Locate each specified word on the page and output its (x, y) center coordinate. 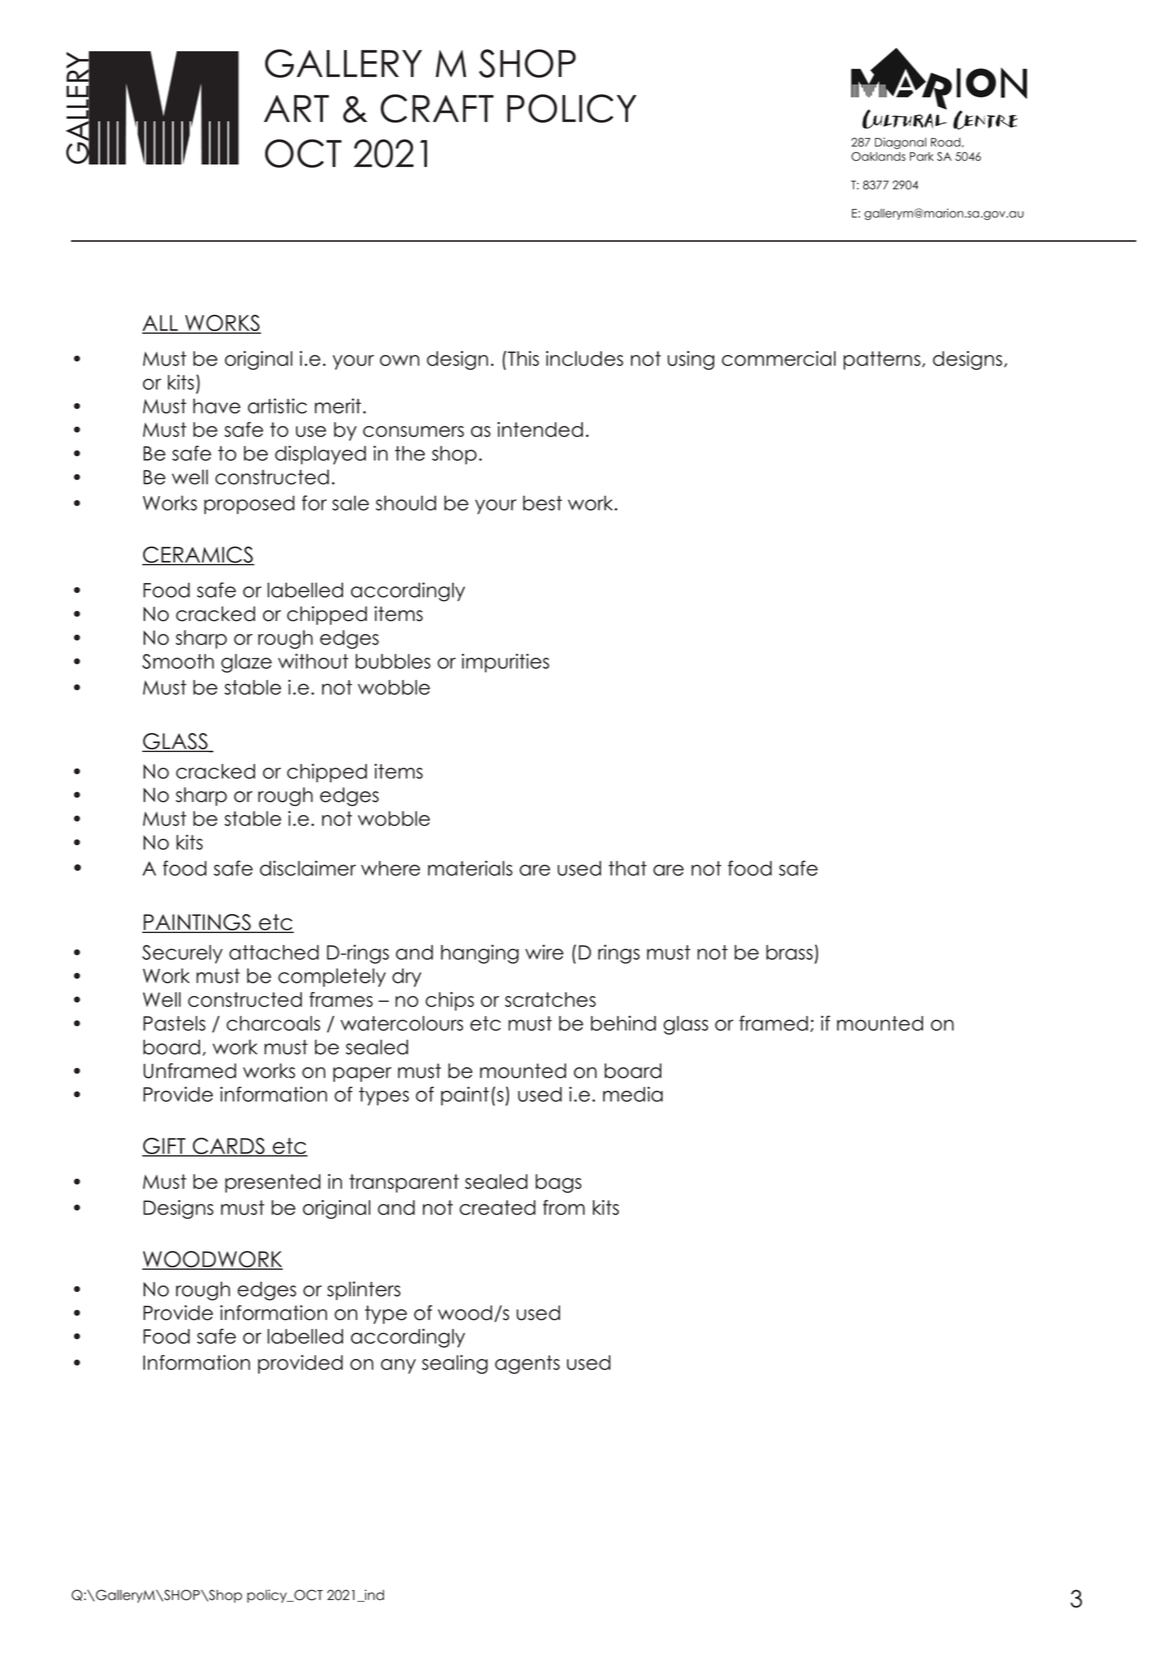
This (523, 358)
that (628, 868)
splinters (364, 1290)
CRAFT (437, 108)
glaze (246, 663)
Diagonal (900, 143)
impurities (505, 663)
